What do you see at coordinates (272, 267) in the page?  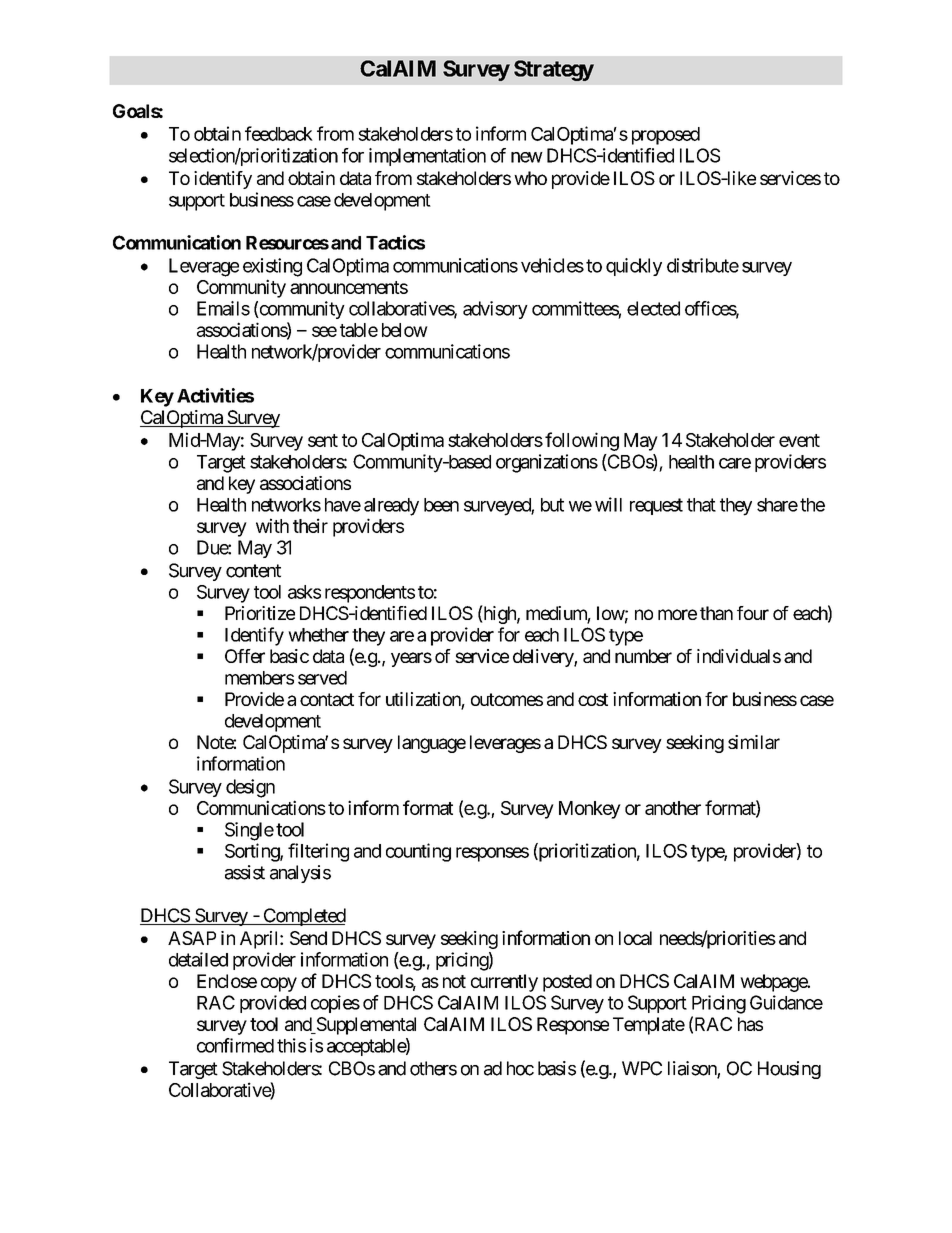 I see `existing` at bounding box center [272, 267].
